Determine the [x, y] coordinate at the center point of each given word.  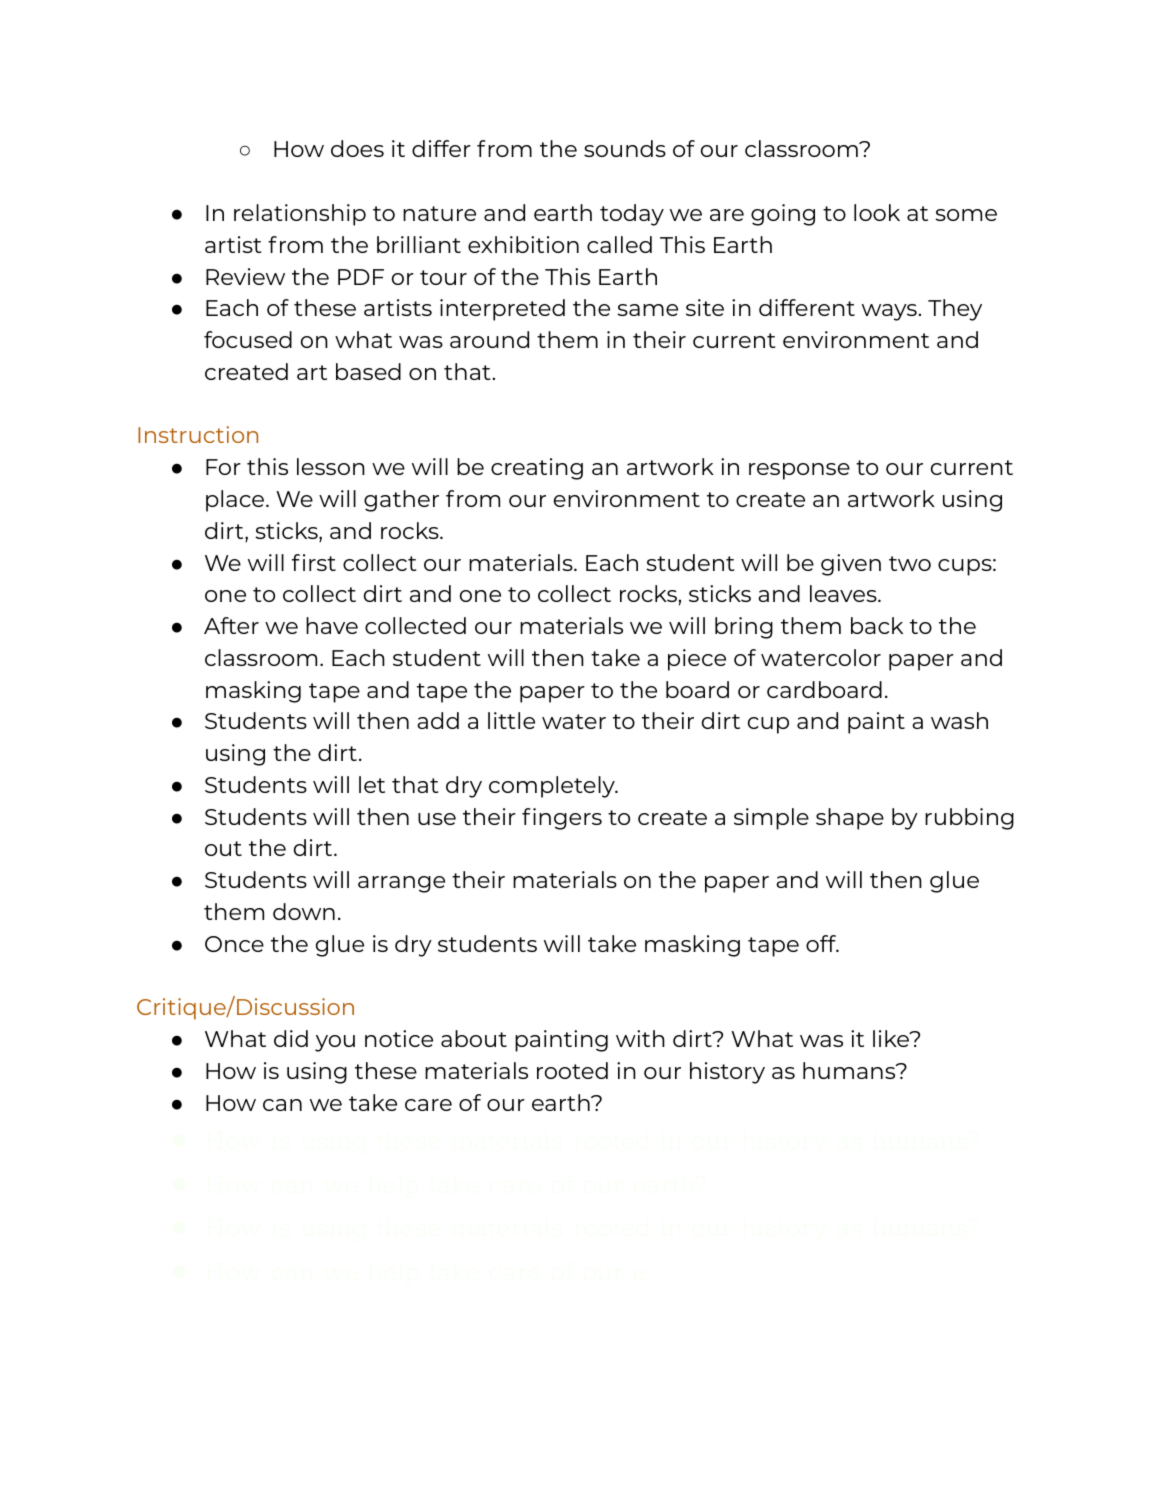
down [304, 911]
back [877, 625]
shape [850, 819]
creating [537, 469]
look [877, 212]
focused [248, 339]
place [236, 501]
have [332, 625]
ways [890, 312]
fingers [562, 819]
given [851, 565]
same [647, 310]
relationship [300, 215]
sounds [625, 148]
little [511, 720]
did [291, 1038]
